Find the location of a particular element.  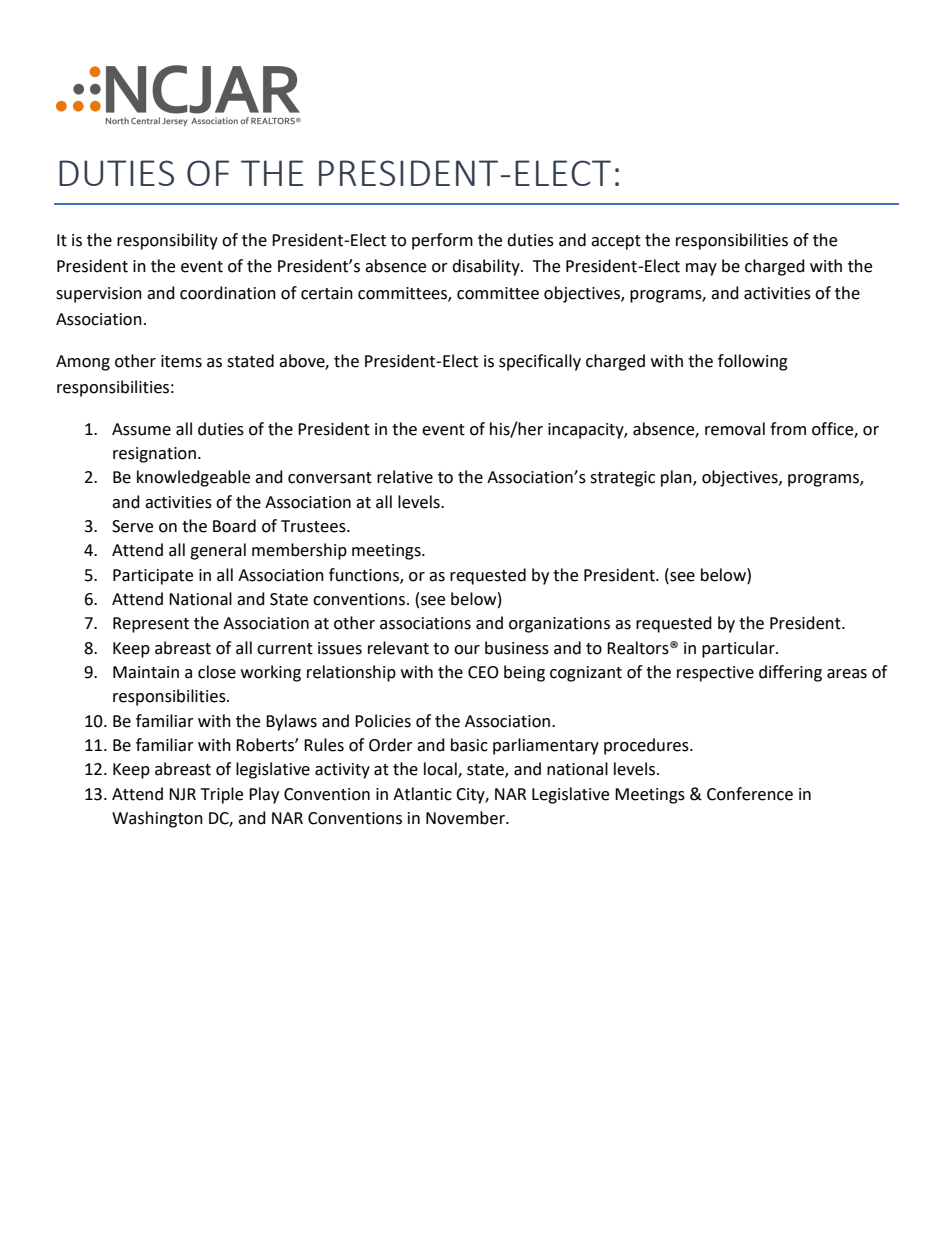

November is located at coordinates (466, 818).
